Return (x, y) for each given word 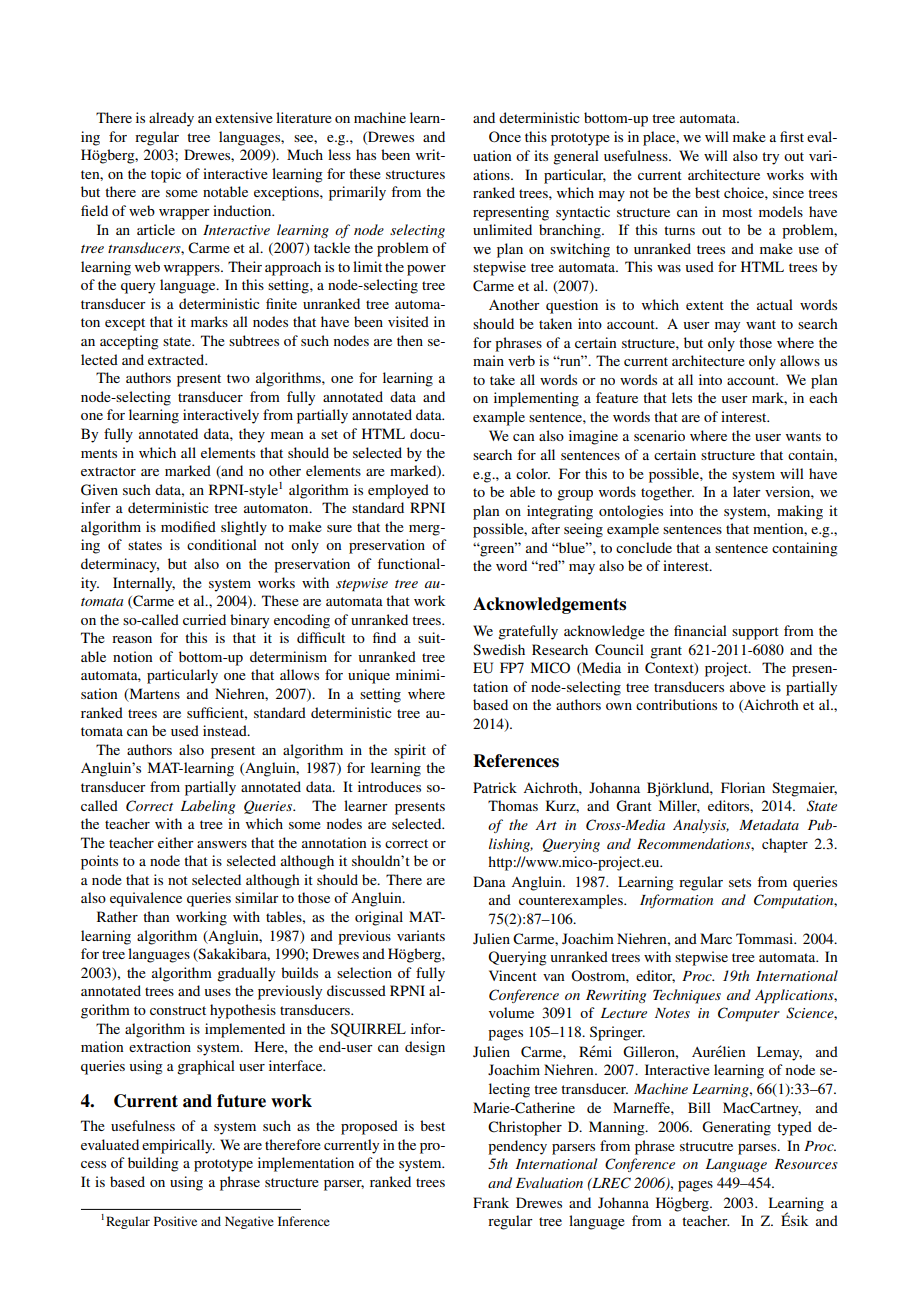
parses (758, 1149)
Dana (489, 881)
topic (166, 175)
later (747, 491)
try (770, 158)
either (176, 842)
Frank (491, 1202)
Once (505, 137)
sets (740, 882)
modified (188, 526)
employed (398, 491)
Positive (175, 1221)
